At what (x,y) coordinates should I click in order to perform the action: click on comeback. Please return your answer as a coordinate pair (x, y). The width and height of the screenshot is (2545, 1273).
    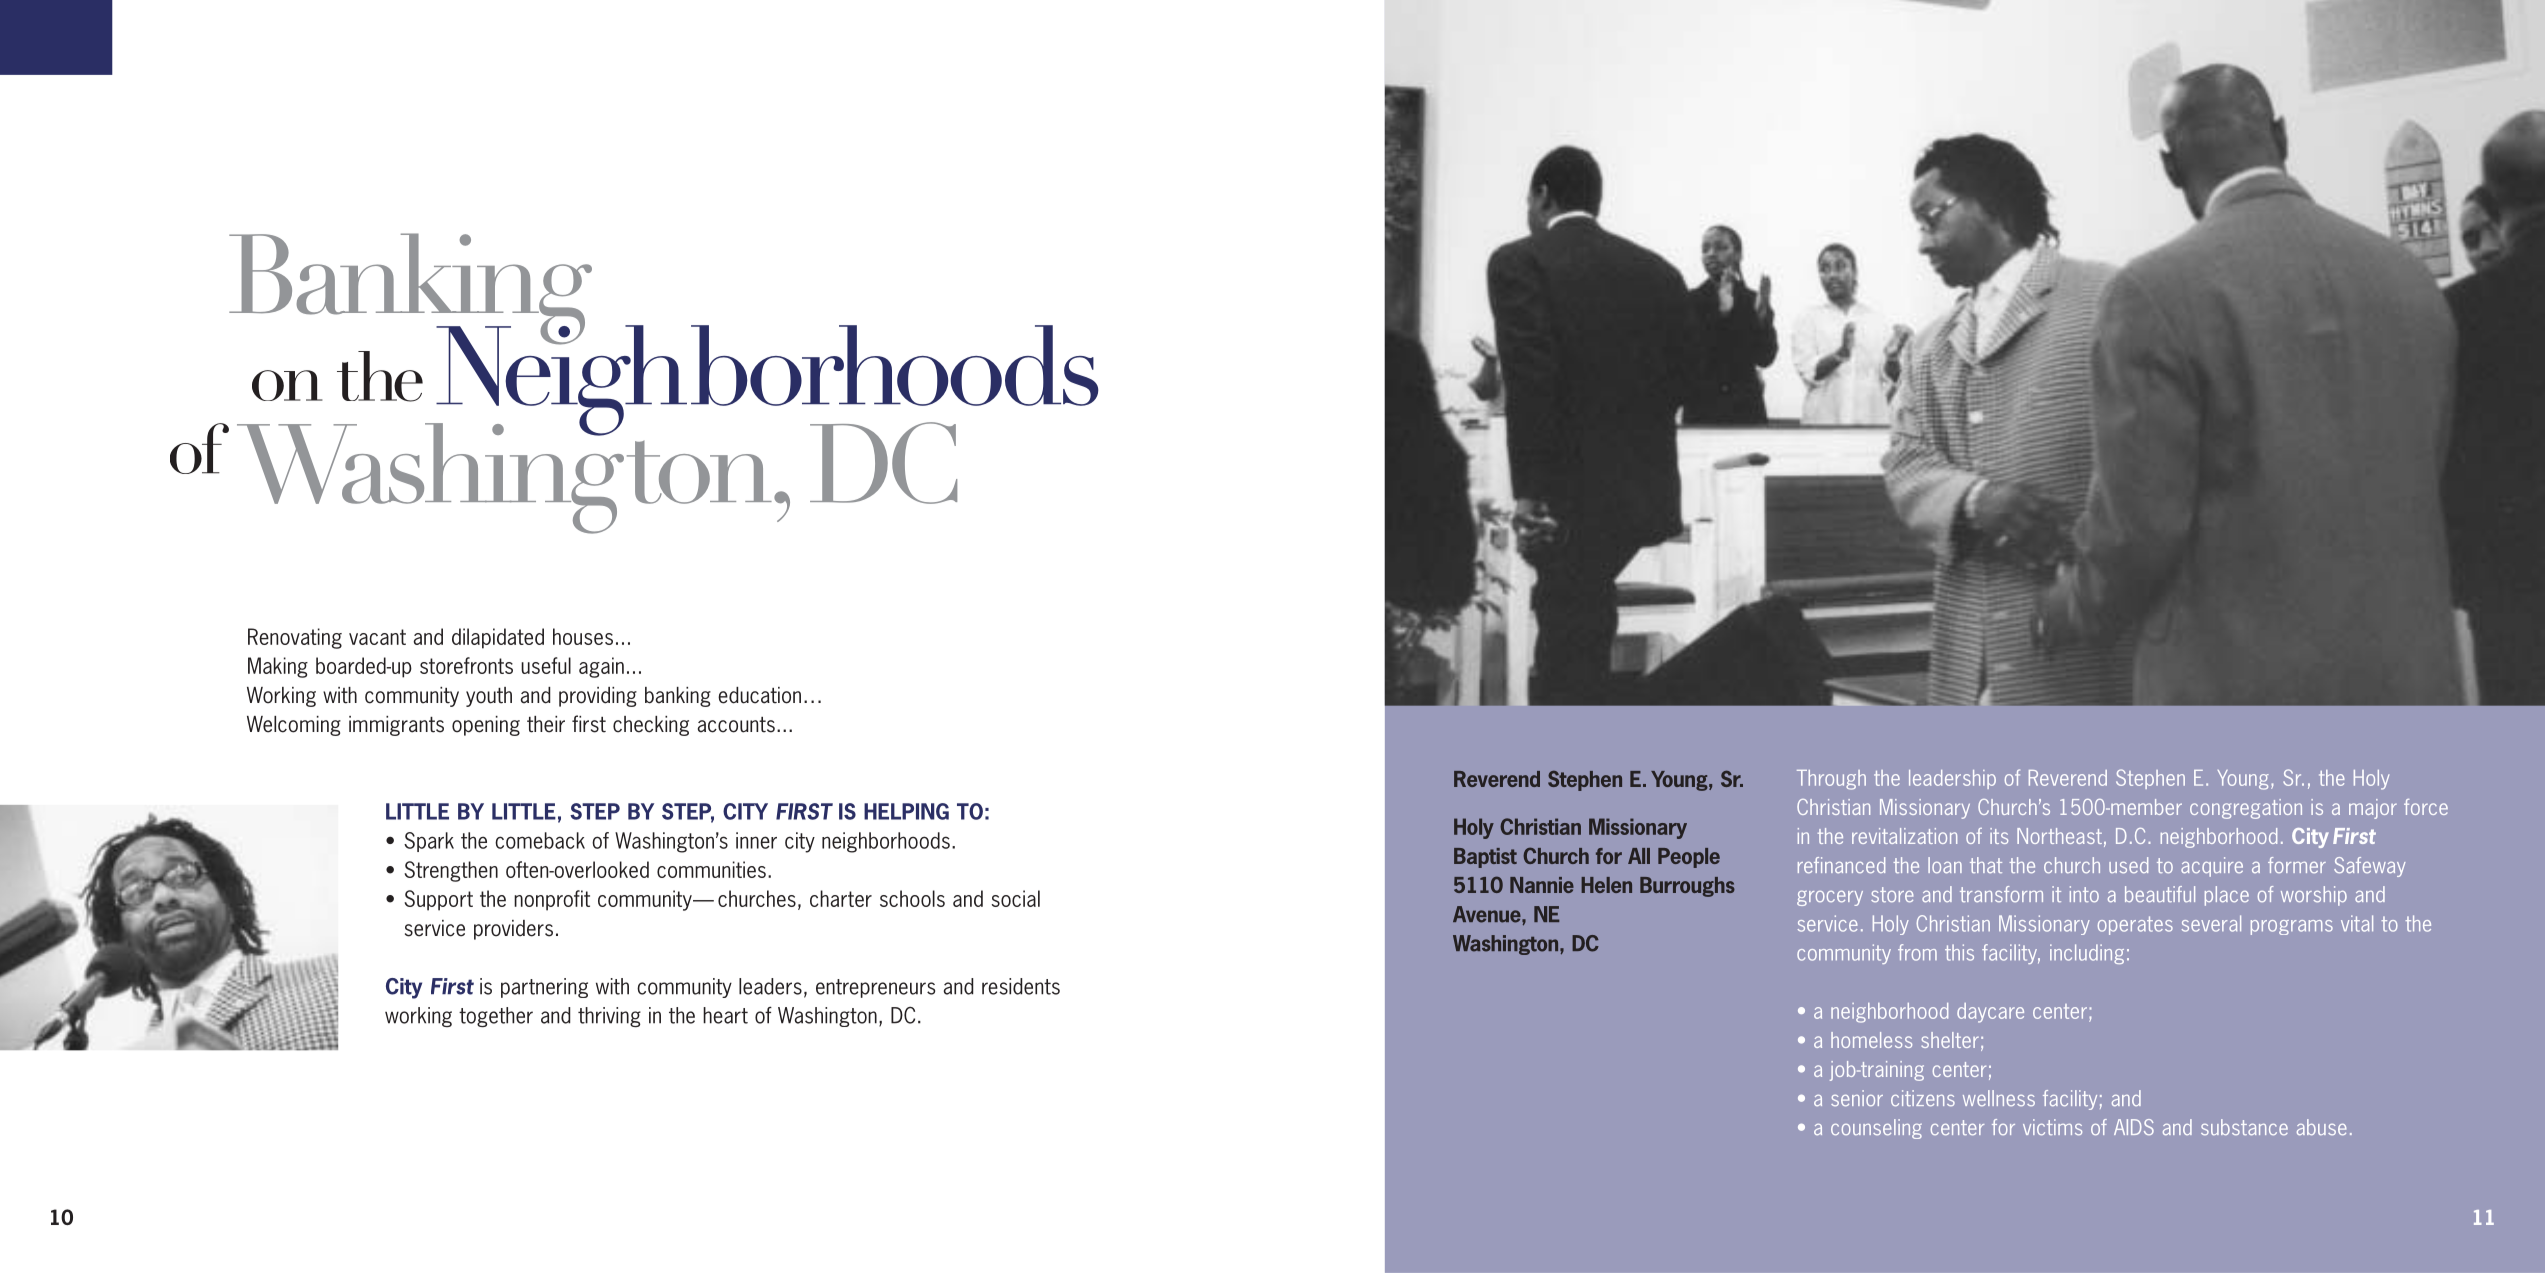
    Looking at the image, I should click on (540, 840).
